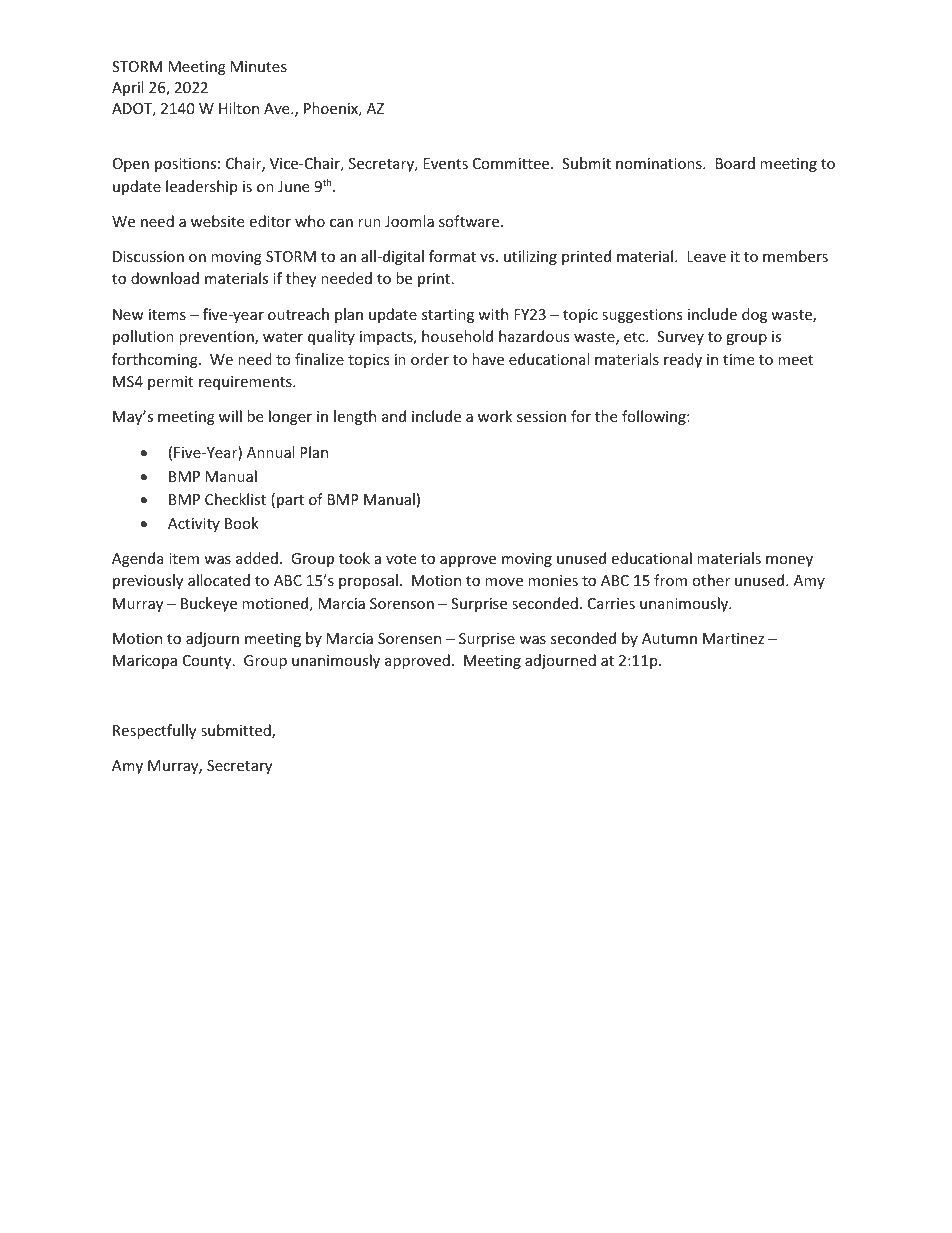  Describe the element at coordinates (230, 416) in the screenshot. I see `will` at that location.
